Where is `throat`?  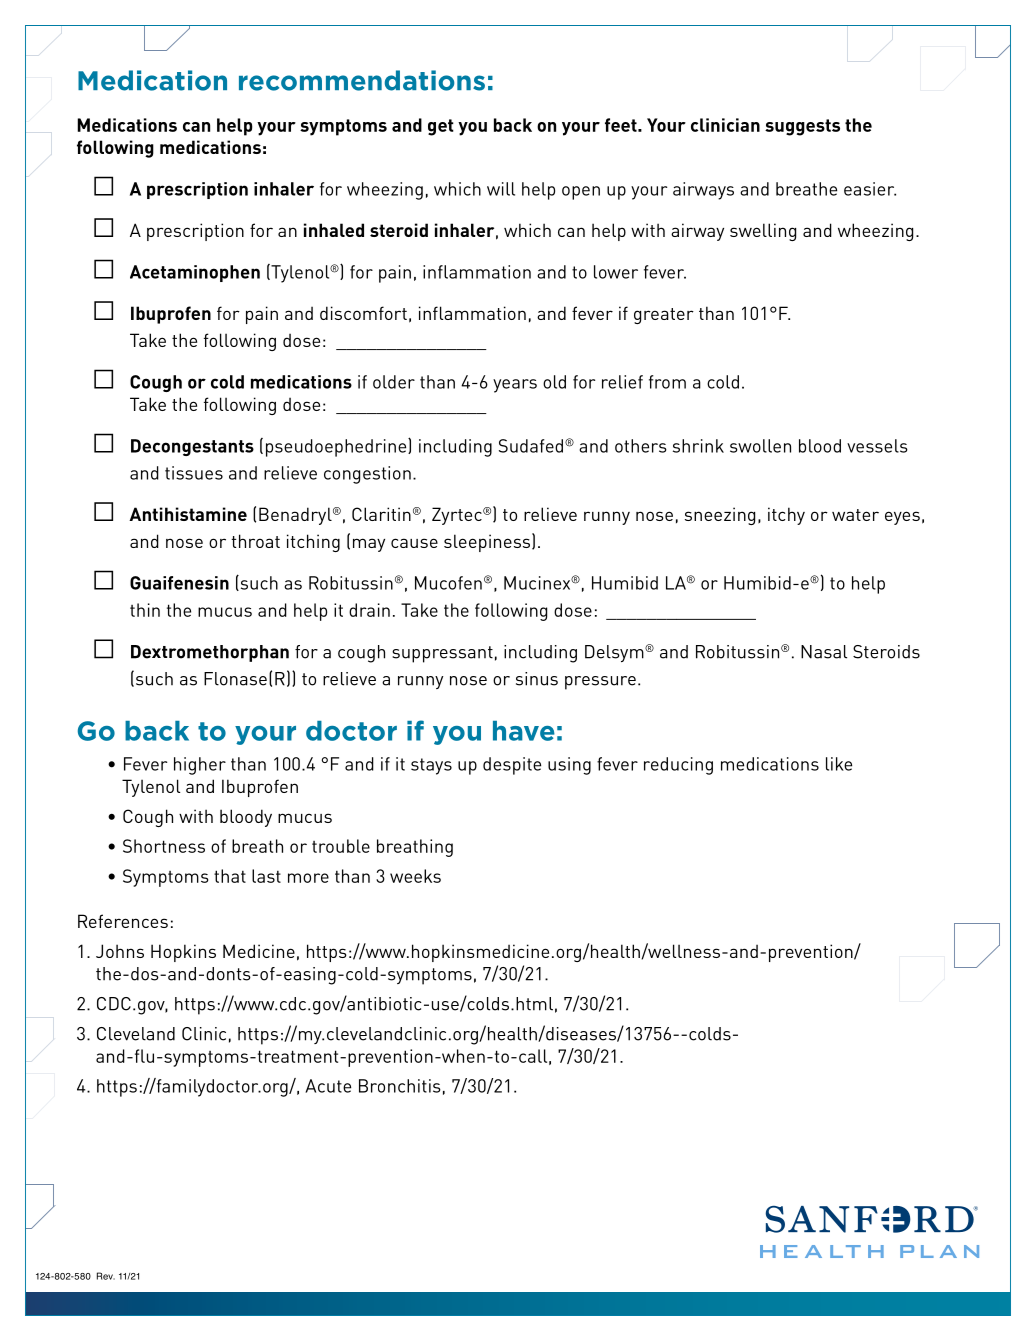 throat is located at coordinates (255, 541).
